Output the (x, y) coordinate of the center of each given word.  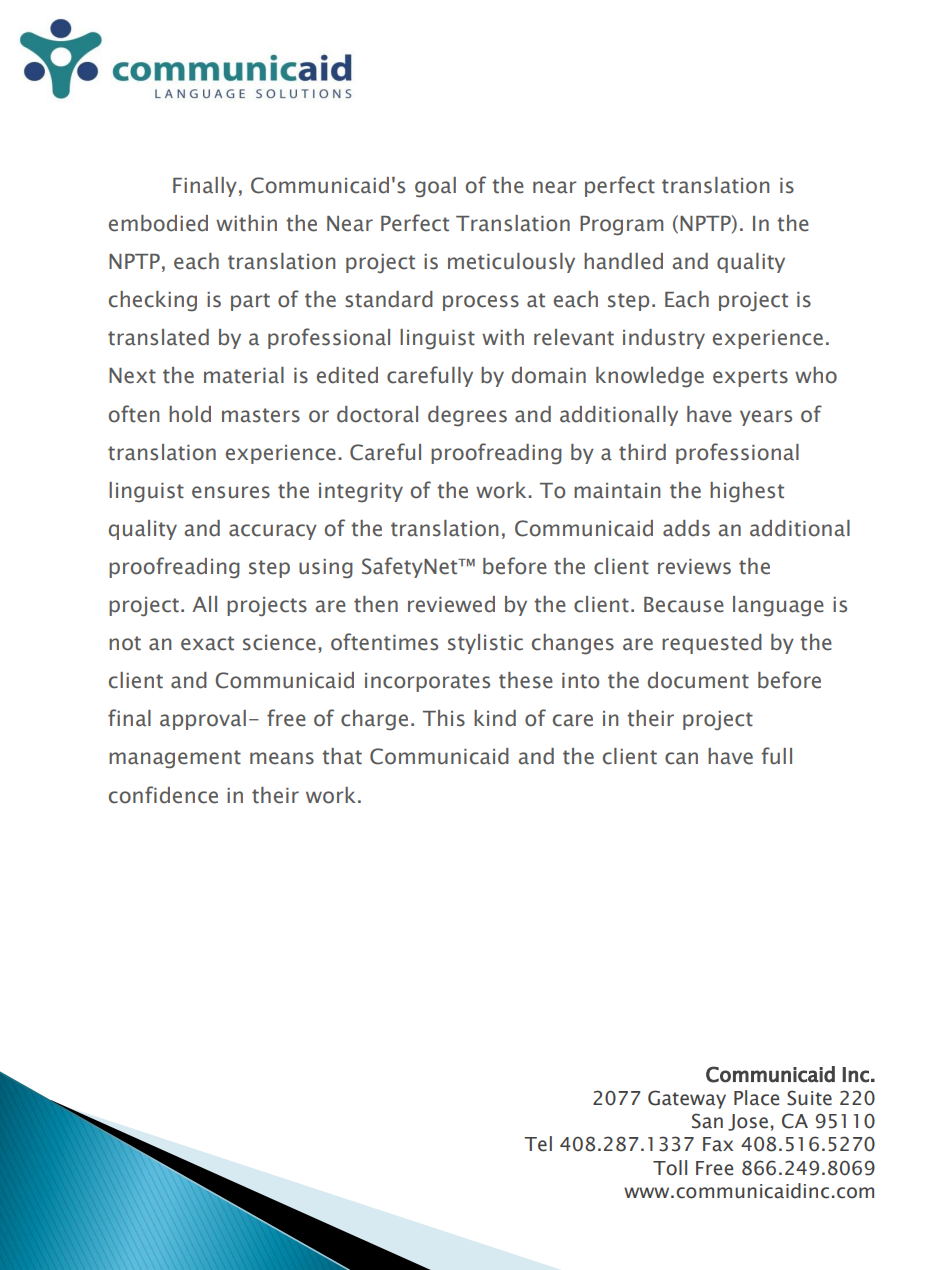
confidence (163, 795)
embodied (158, 223)
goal (435, 187)
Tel (538, 1144)
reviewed (451, 604)
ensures (231, 492)
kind (495, 718)
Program (621, 226)
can (681, 758)
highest (747, 492)
